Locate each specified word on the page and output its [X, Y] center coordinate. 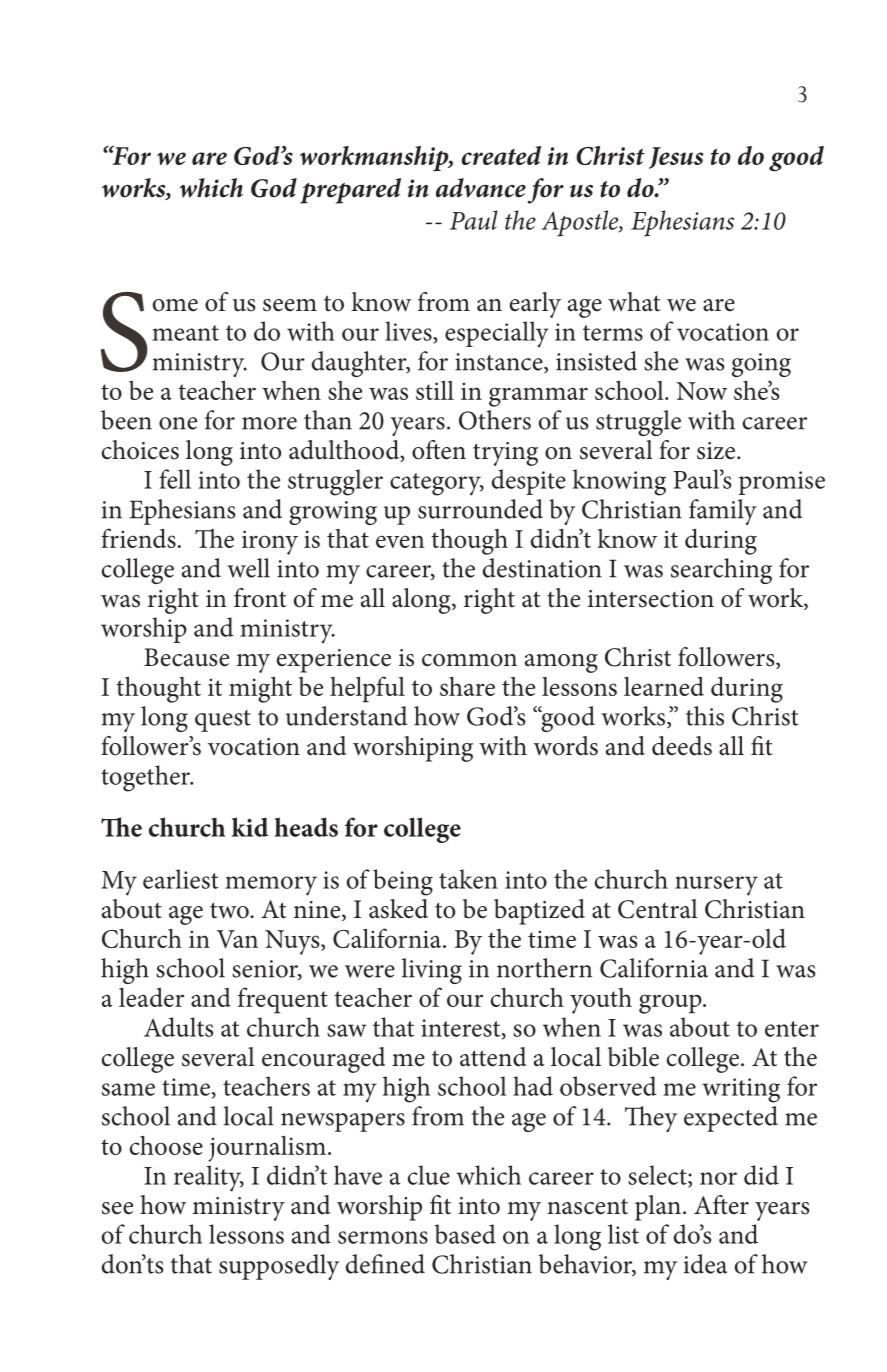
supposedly [279, 1267]
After [721, 1205]
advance [481, 188]
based [465, 1234]
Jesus [676, 158]
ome [175, 305]
